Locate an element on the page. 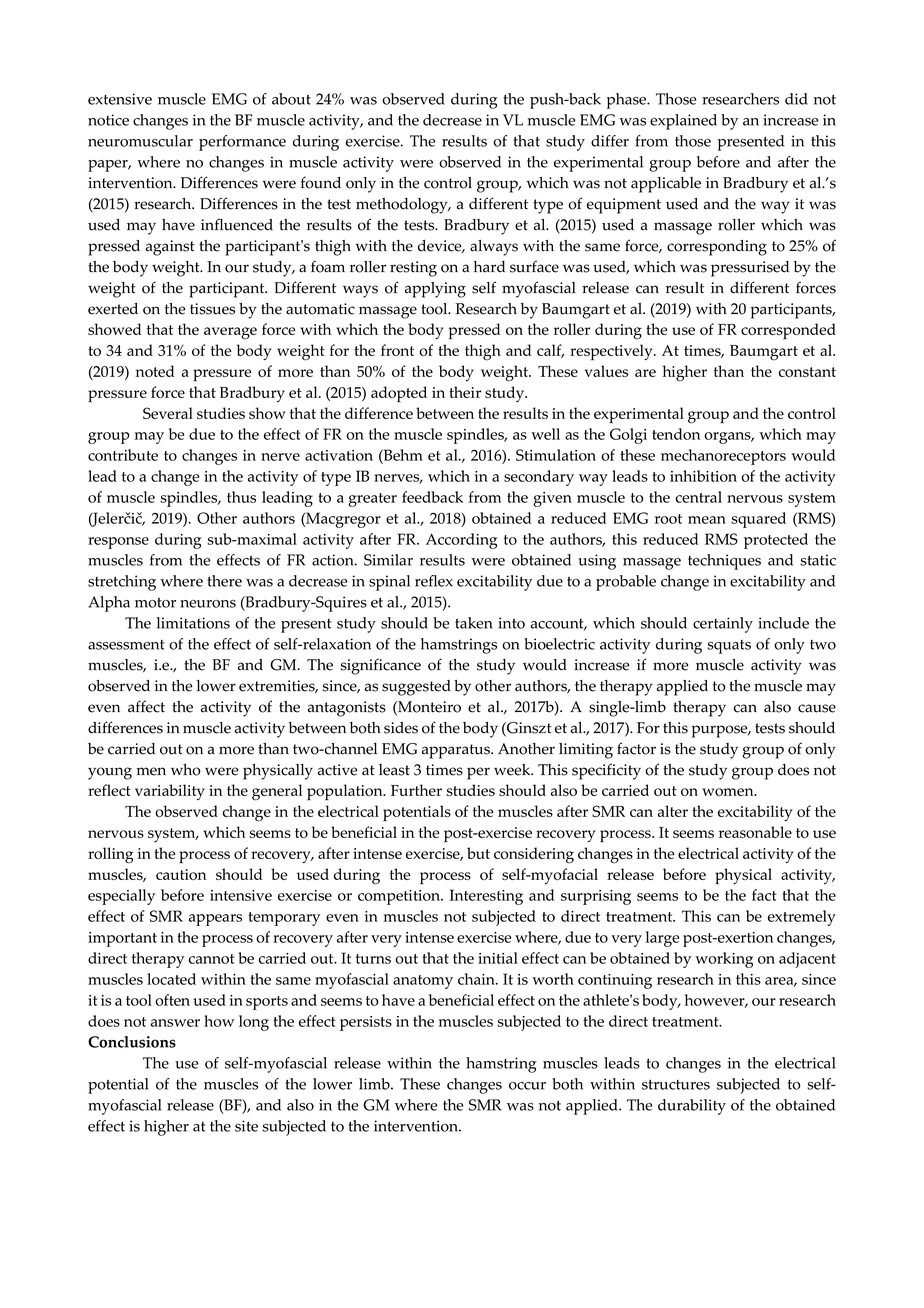 The height and width of the document is (1308, 924). taken is located at coordinates (473, 623).
